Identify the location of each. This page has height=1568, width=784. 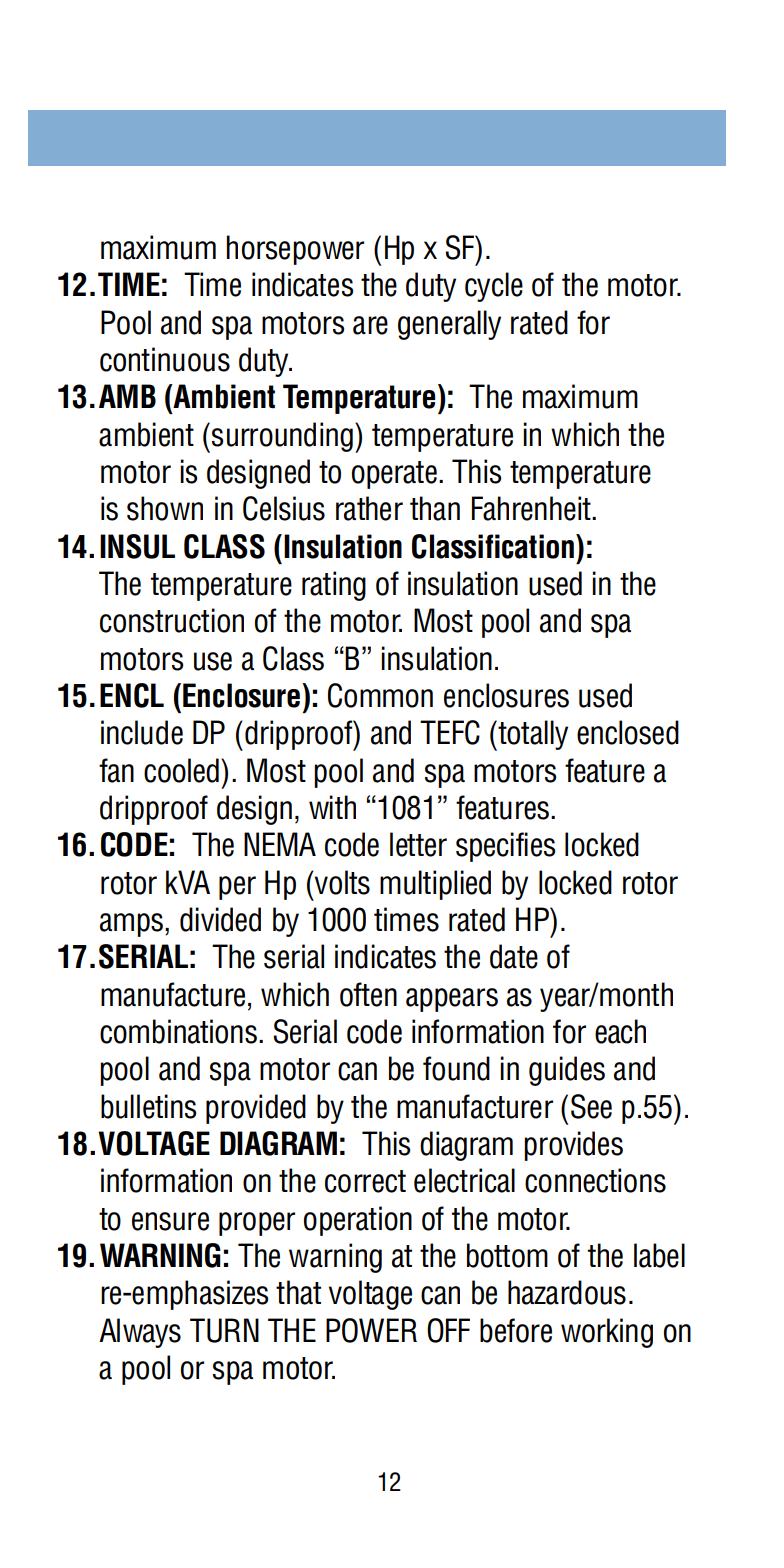
(620, 1031).
